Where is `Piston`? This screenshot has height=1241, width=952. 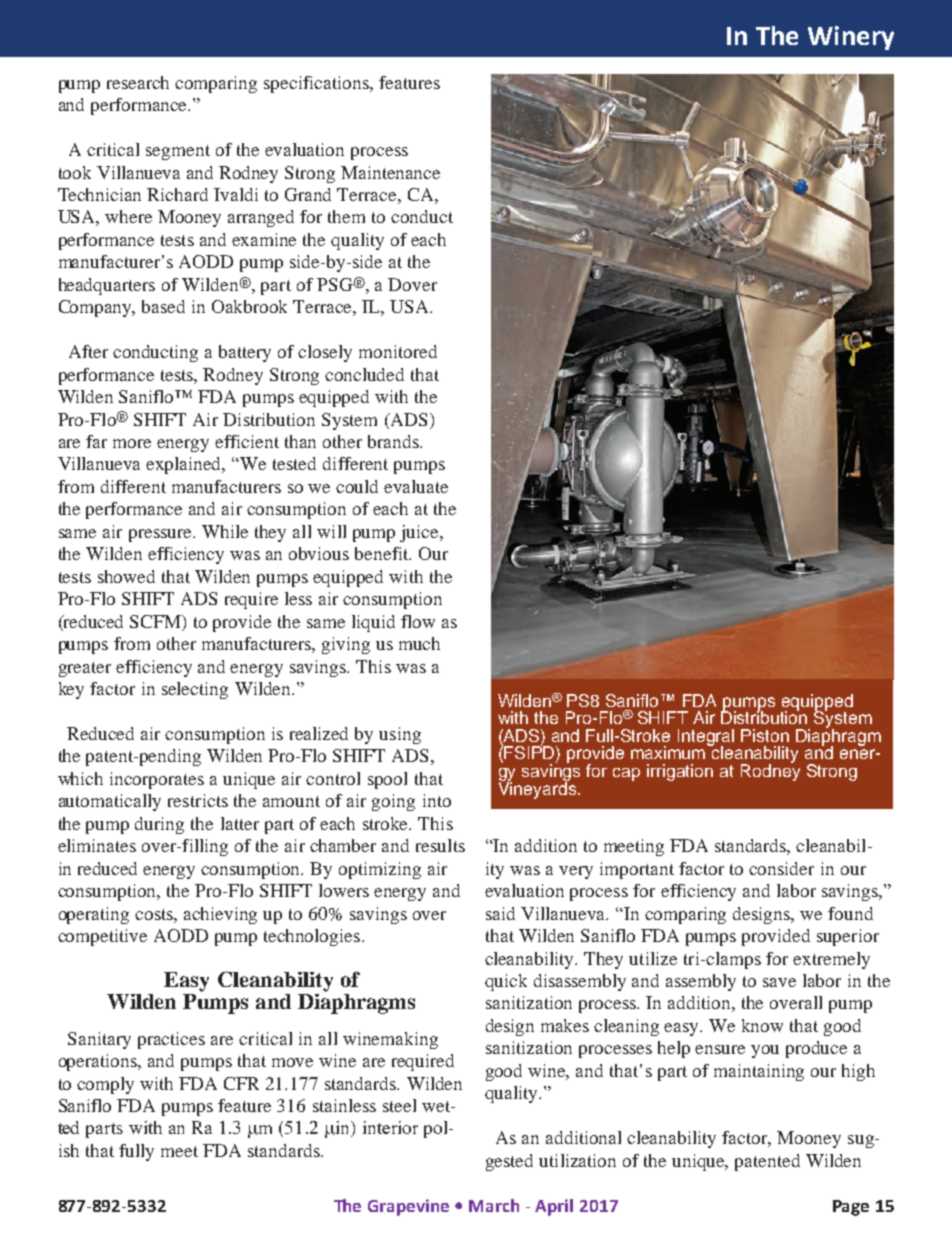 Piston is located at coordinates (765, 735).
